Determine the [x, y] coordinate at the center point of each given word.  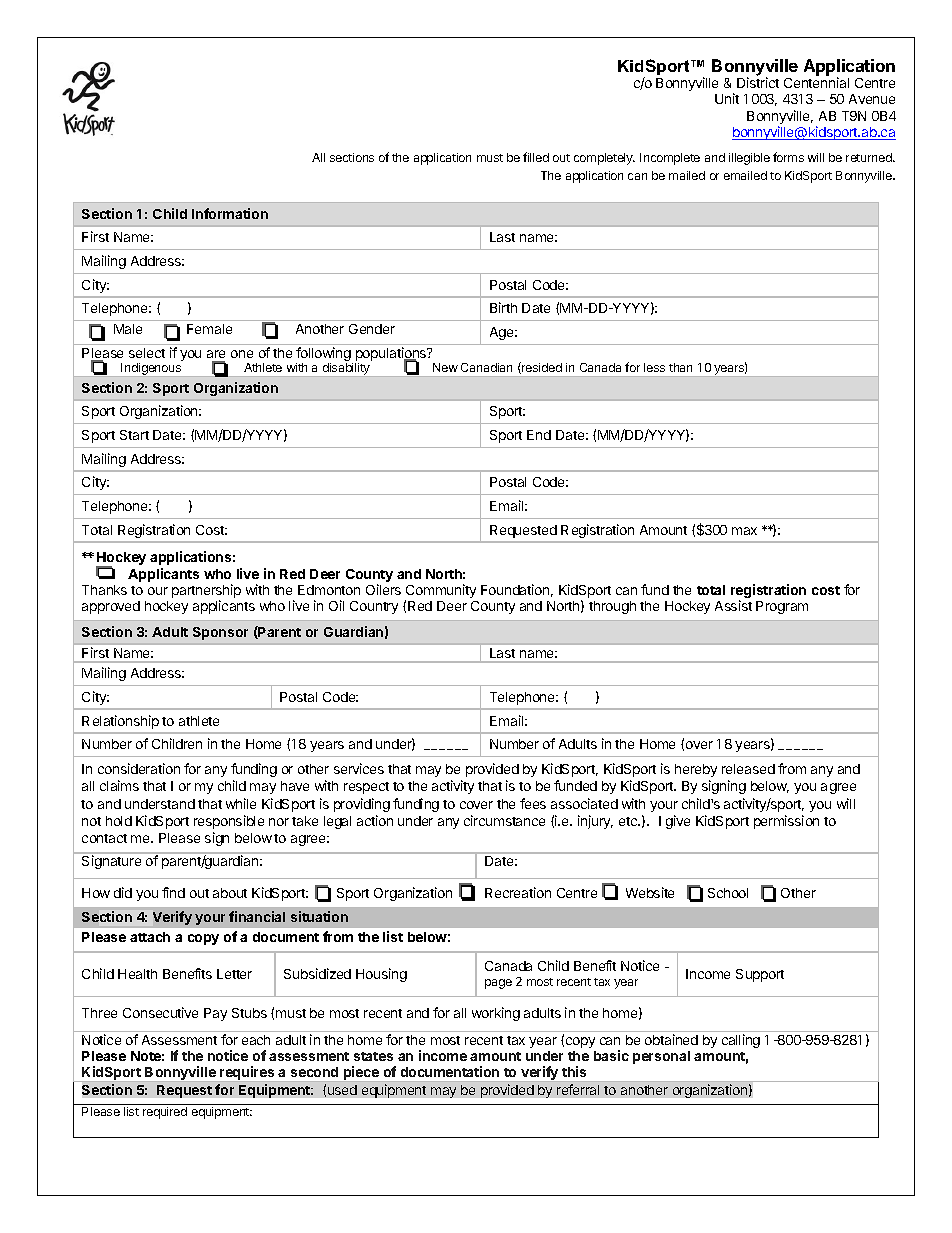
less [654, 367]
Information [230, 213]
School [728, 893]
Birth [503, 307]
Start [134, 435]
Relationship [120, 722]
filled [536, 157]
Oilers [383, 589]
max [744, 531]
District [758, 82]
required [165, 1113]
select [147, 353]
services [359, 768]
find [173, 892]
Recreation [518, 892]
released [748, 769]
